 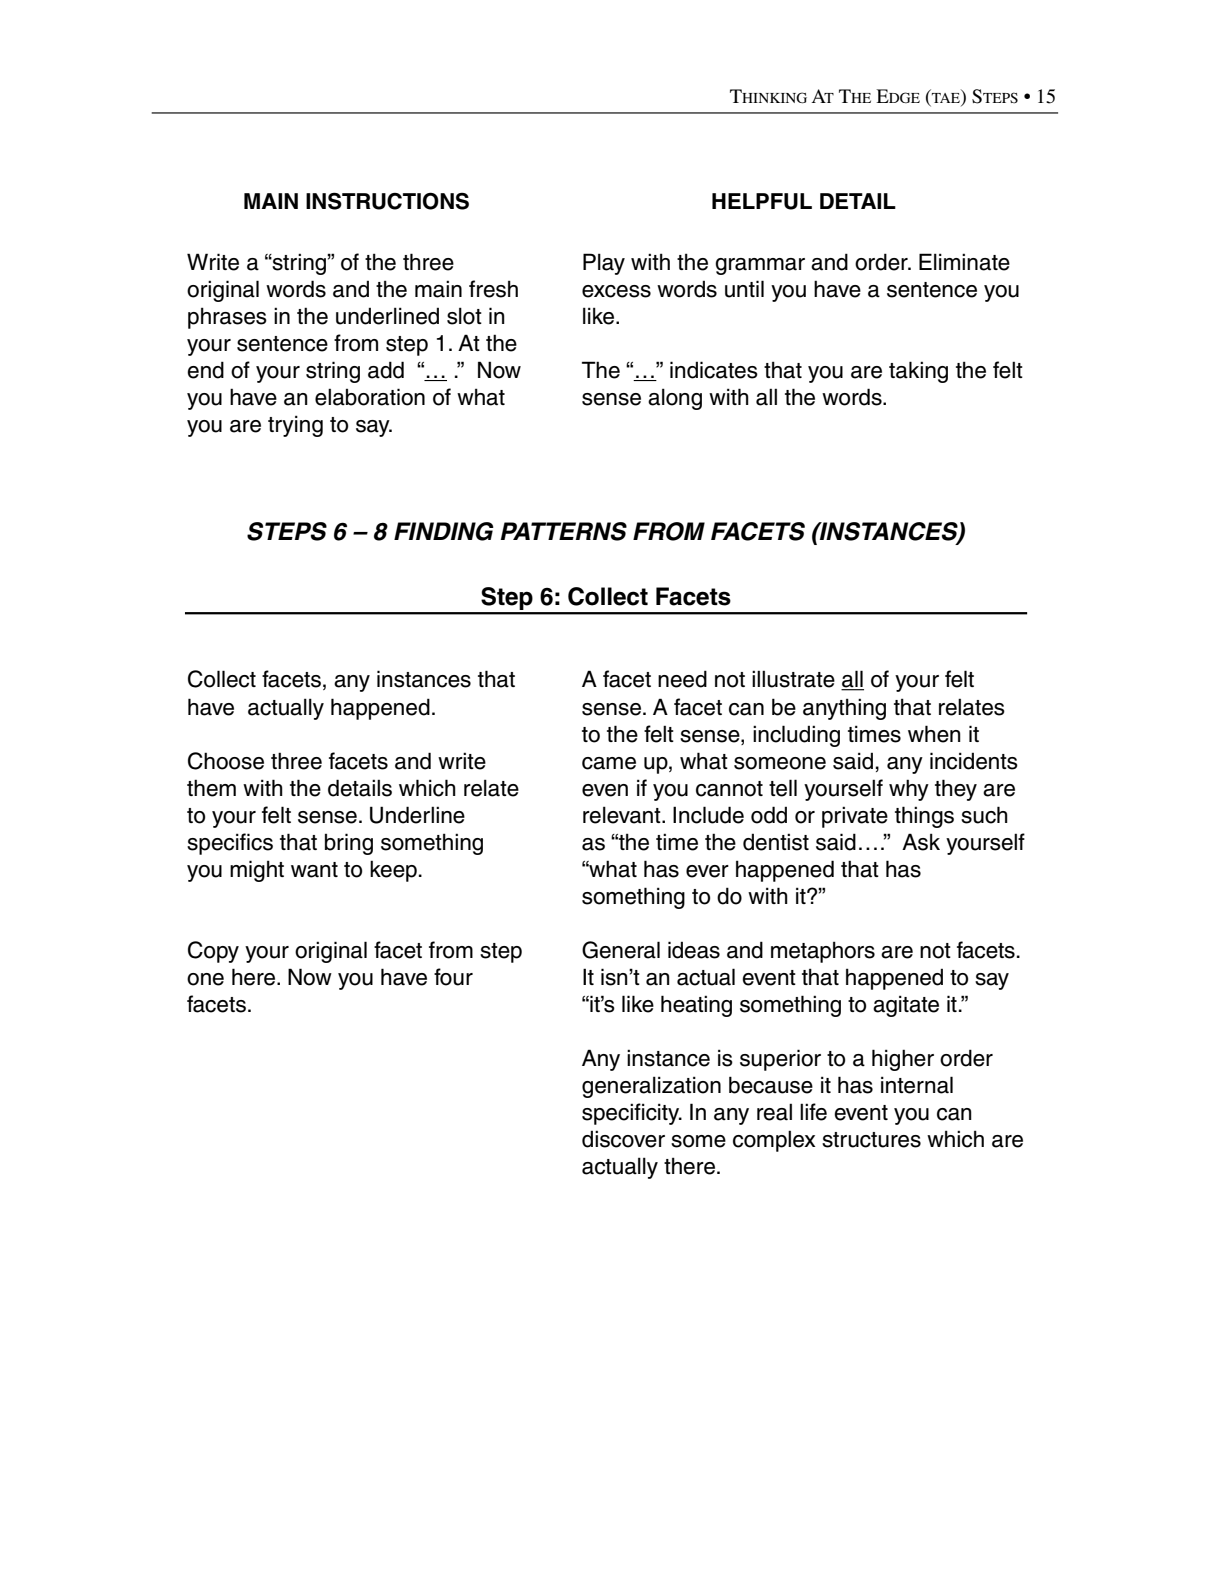 I want to click on INSTRUCTIONS, so click(x=387, y=201).
